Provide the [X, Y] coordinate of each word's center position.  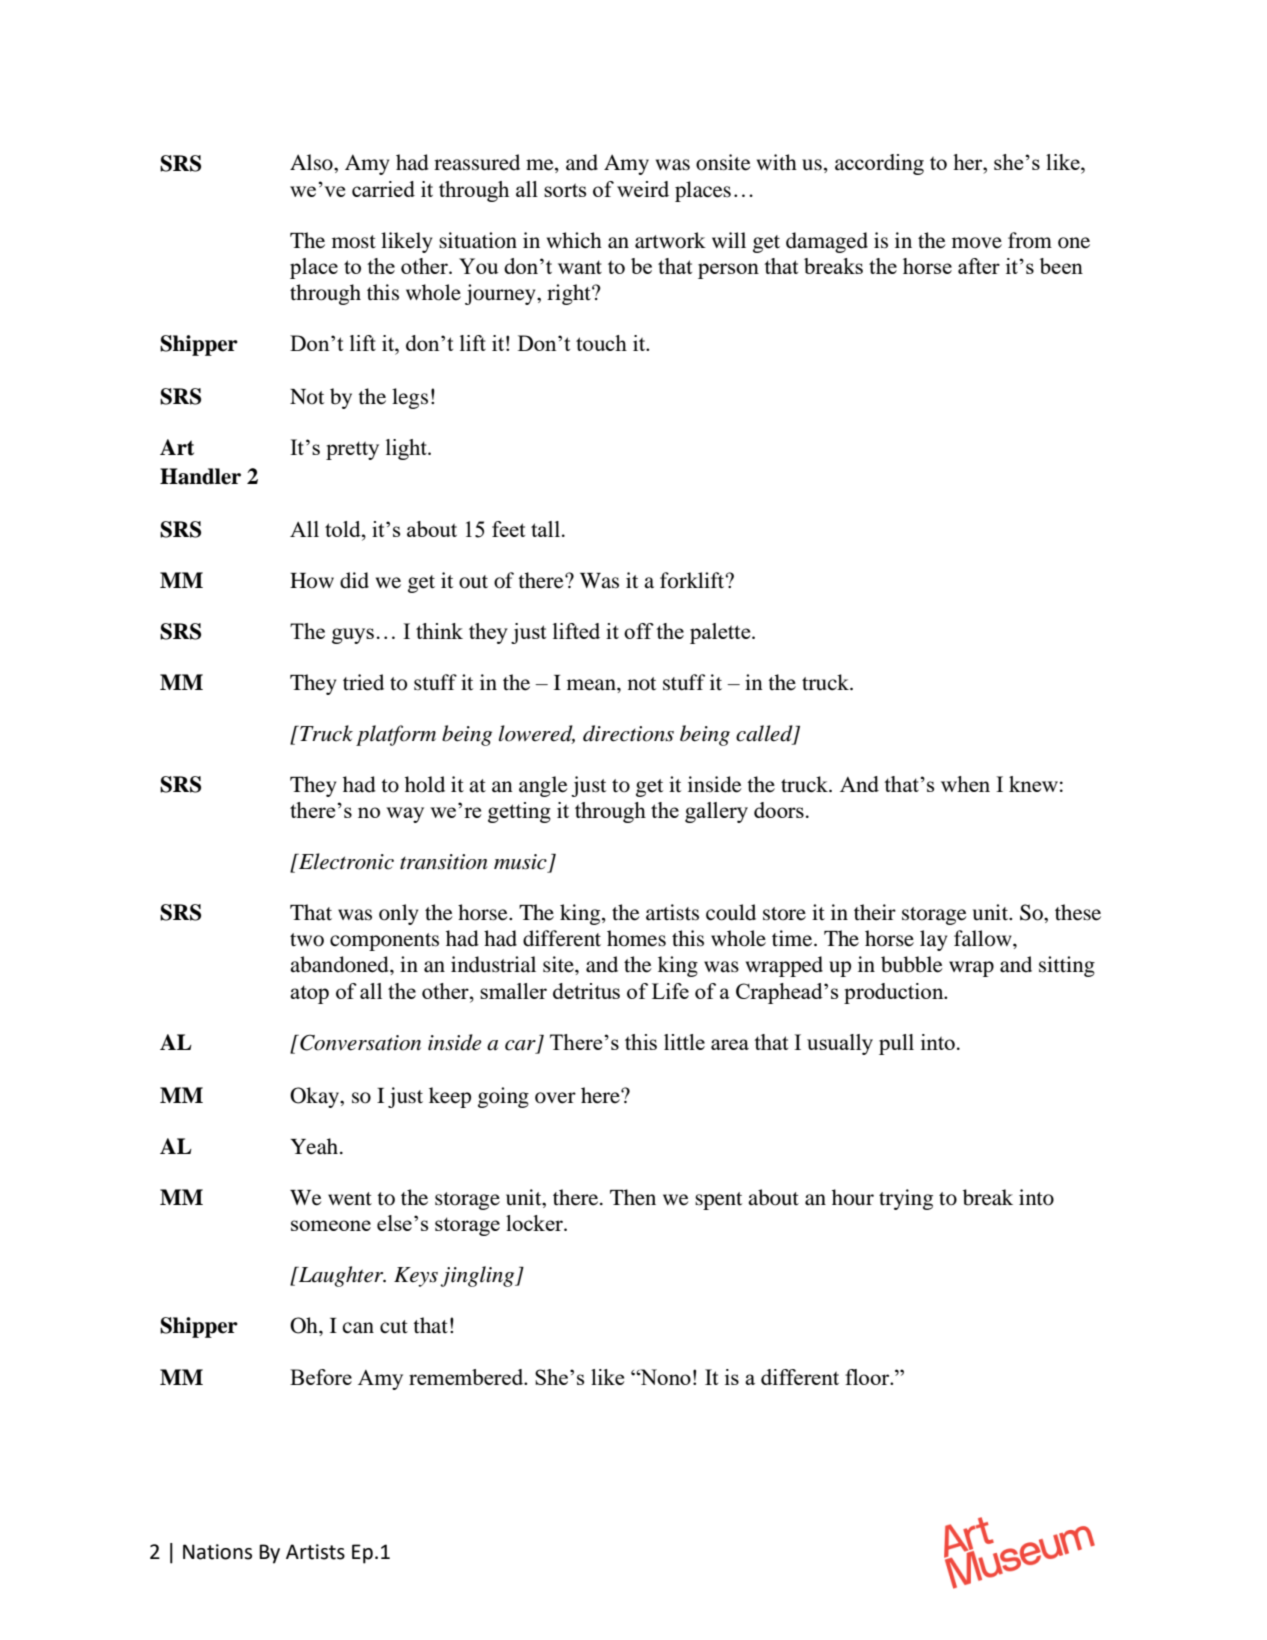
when [965, 784]
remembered [467, 1377]
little [684, 1042]
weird [643, 189]
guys [353, 636]
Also [312, 162]
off [639, 631]
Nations [217, 1552]
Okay [315, 1097]
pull [896, 1044]
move [977, 243]
